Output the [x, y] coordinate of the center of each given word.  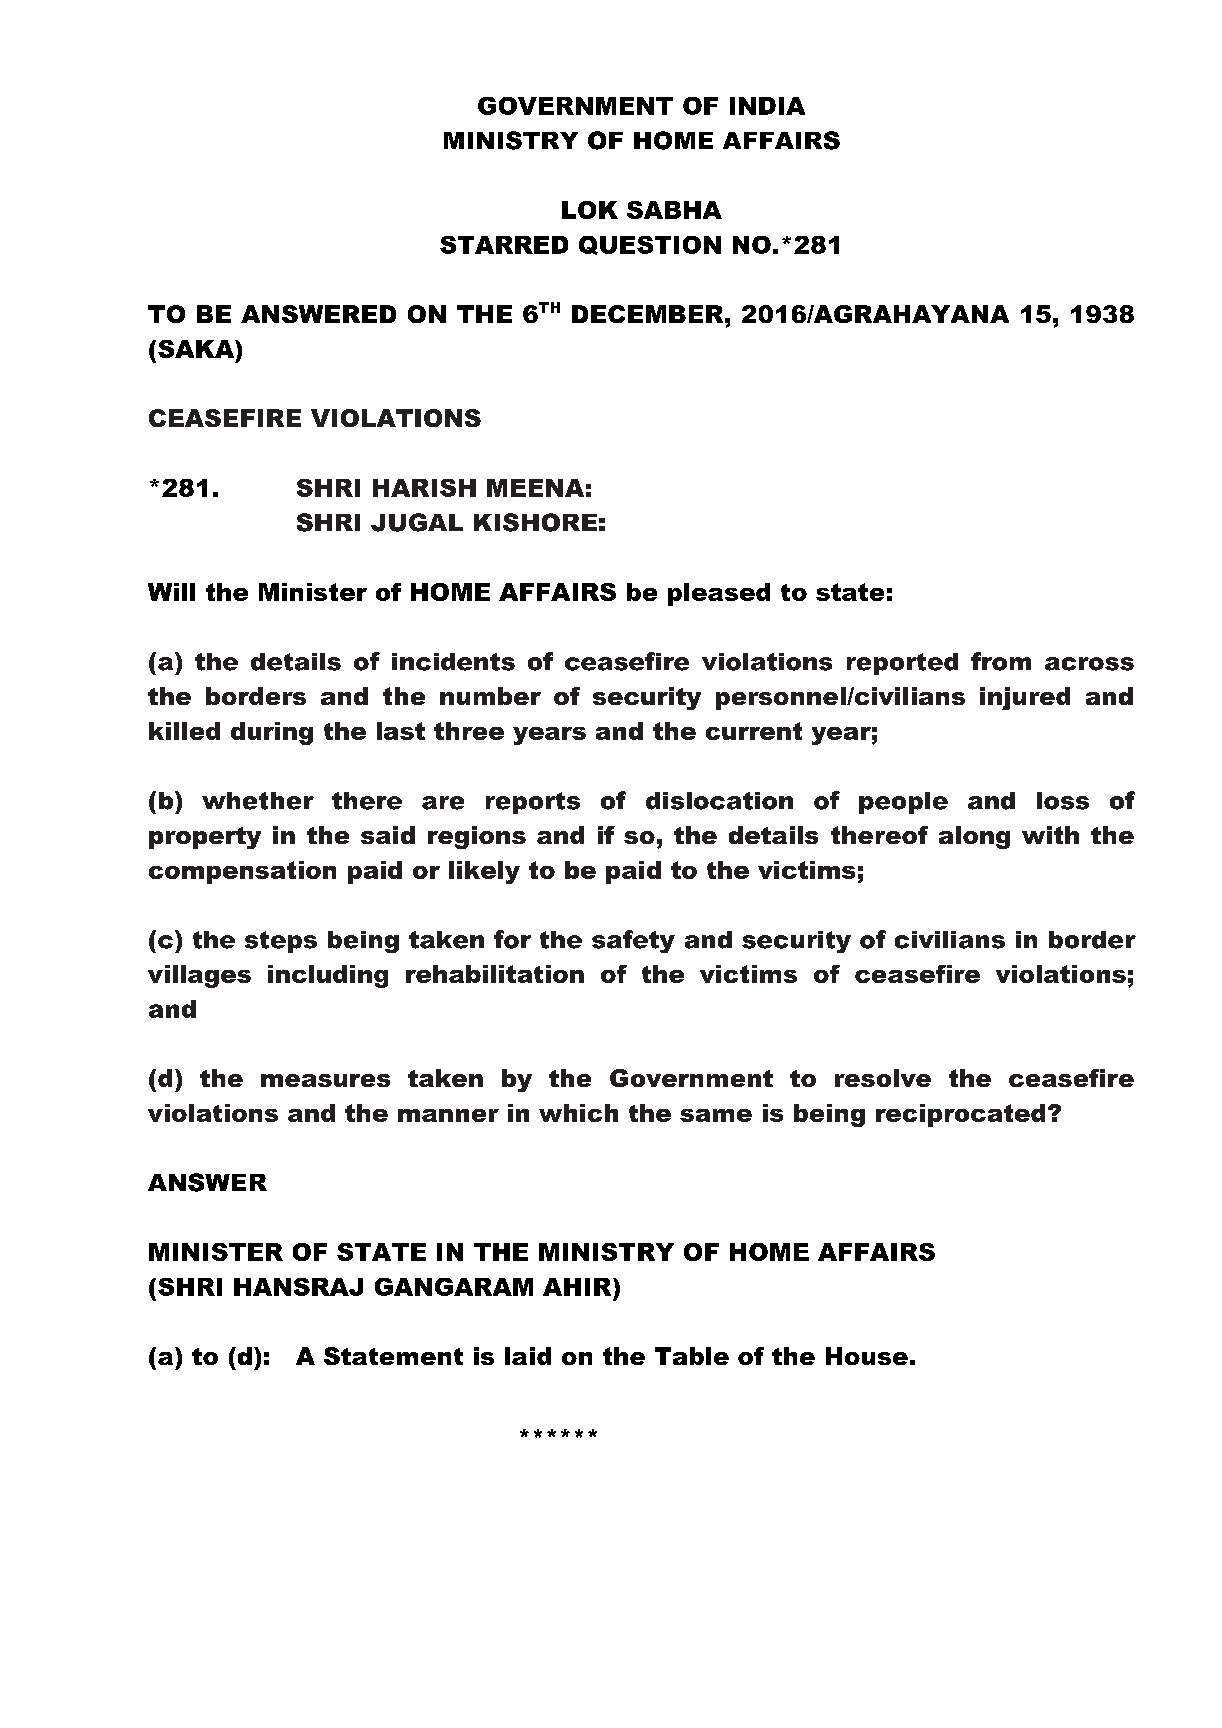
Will [171, 592]
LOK [590, 210]
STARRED [504, 245]
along [974, 837]
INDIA [767, 106]
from [1001, 661]
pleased [719, 594]
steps [281, 942]
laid [528, 1356]
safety [633, 941]
